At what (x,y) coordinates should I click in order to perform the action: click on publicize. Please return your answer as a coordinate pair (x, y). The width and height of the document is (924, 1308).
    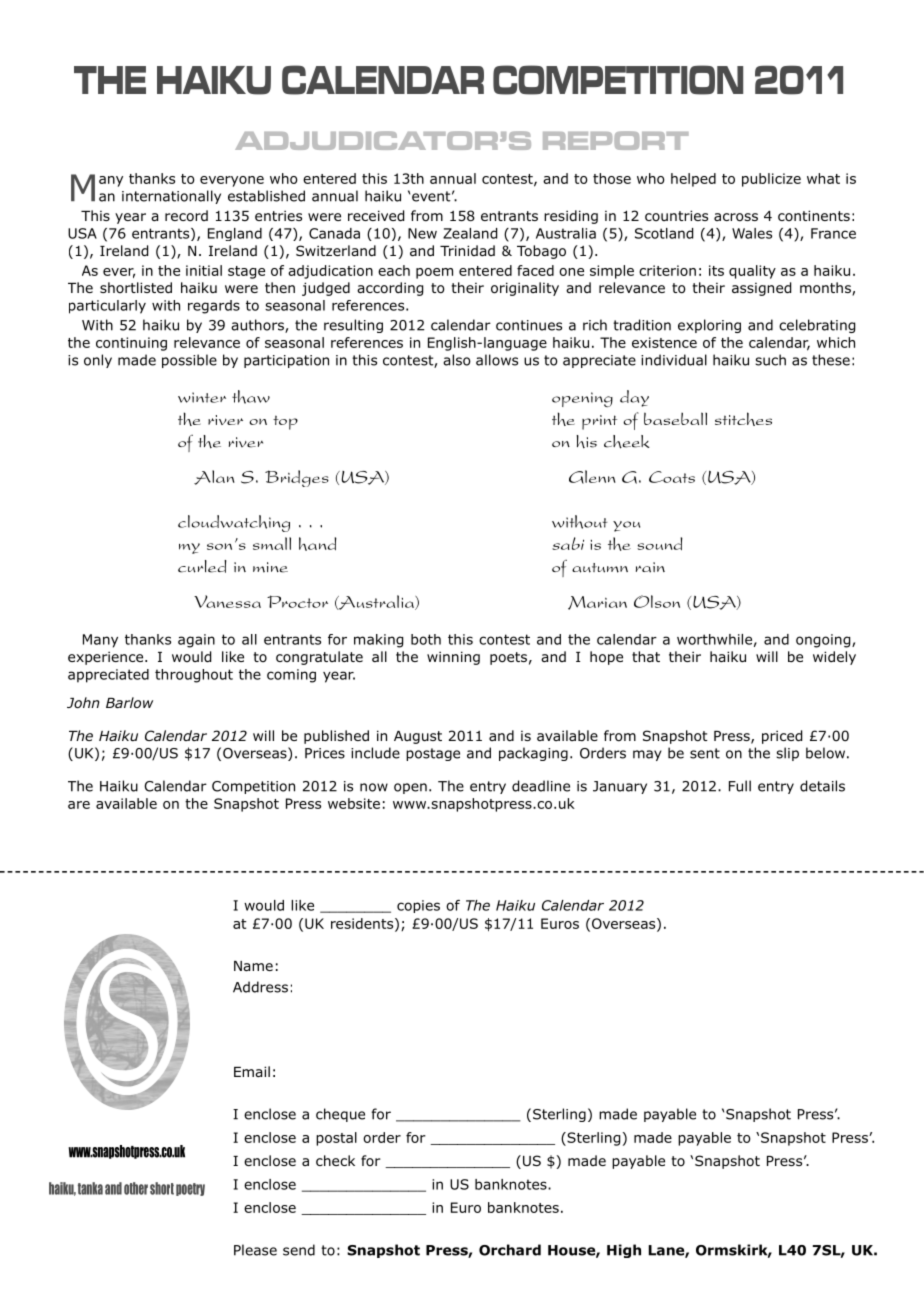
    Looking at the image, I should click on (771, 180).
